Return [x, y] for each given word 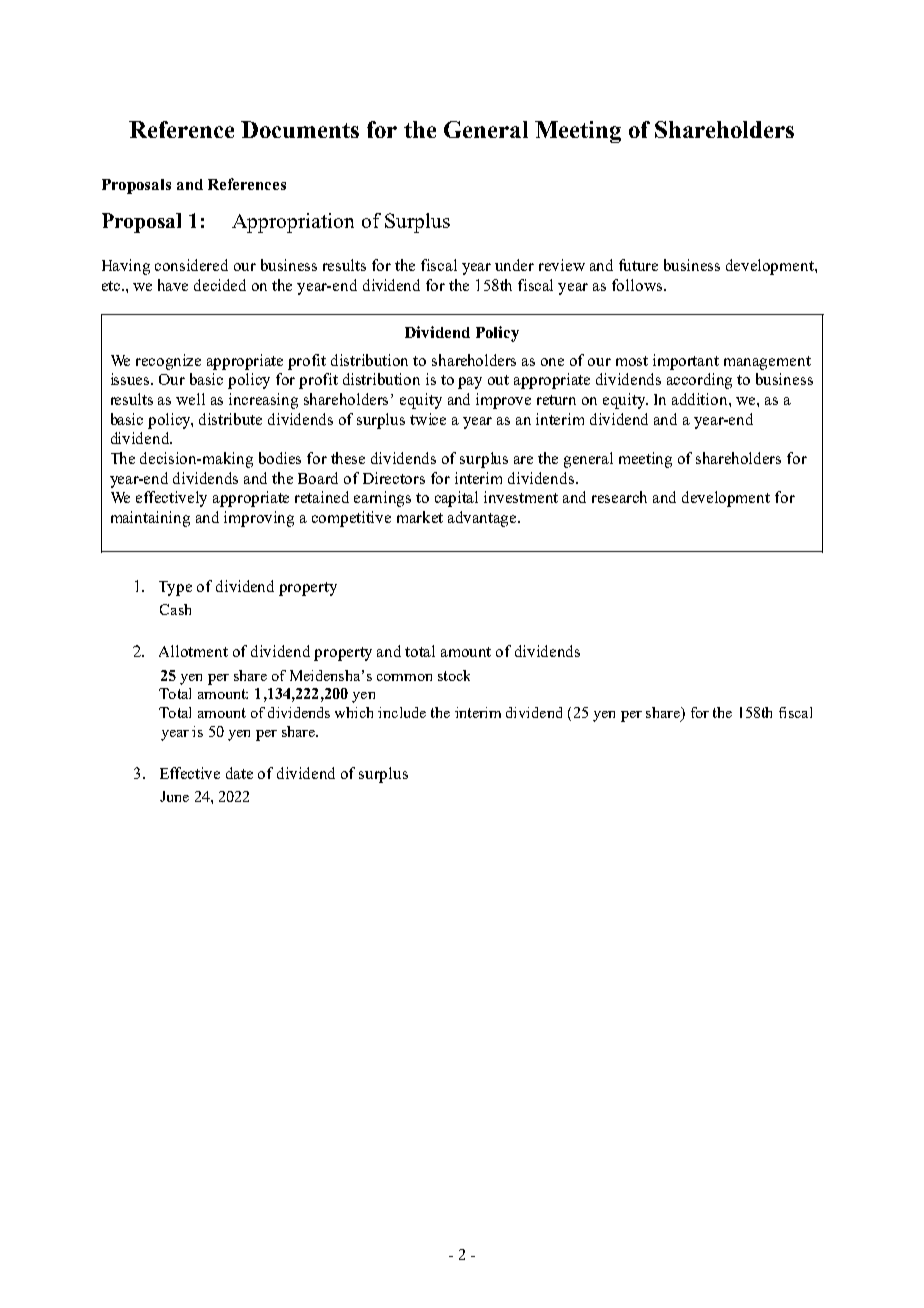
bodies [280, 458]
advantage [483, 519]
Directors [394, 478]
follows [638, 285]
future [638, 265]
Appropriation [293, 223]
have [173, 285]
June [174, 796]
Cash [175, 609]
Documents [300, 129]
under [514, 265]
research [619, 497]
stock [454, 675]
